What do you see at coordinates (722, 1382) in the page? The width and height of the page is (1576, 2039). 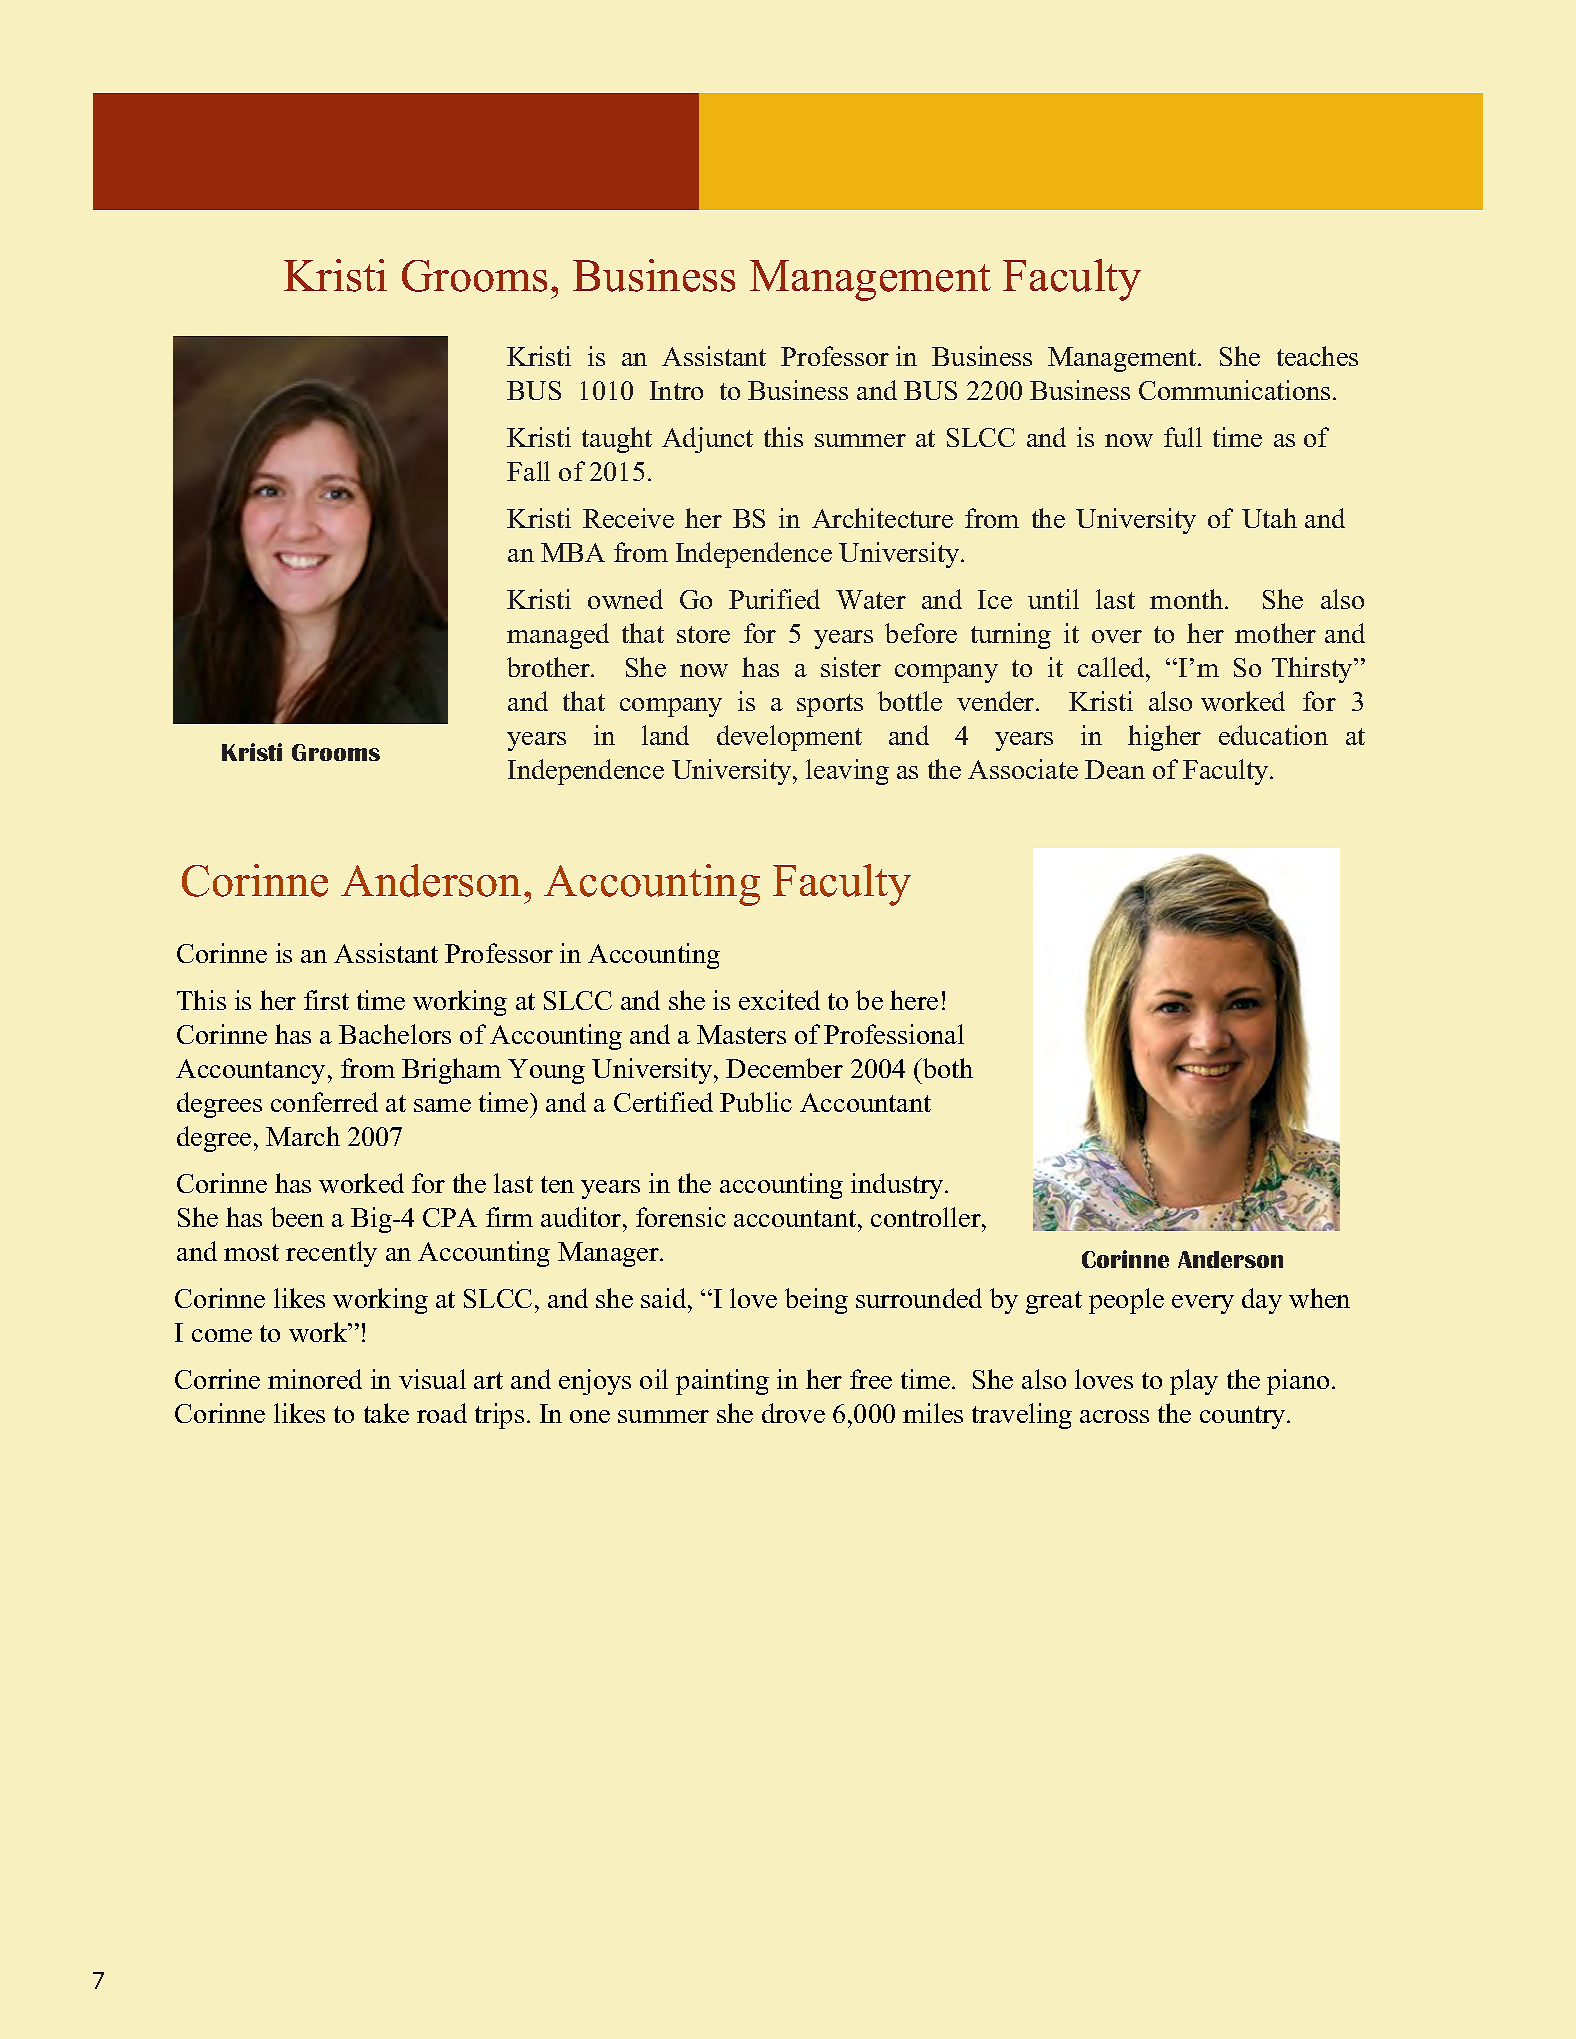 I see `painting` at bounding box center [722, 1382].
